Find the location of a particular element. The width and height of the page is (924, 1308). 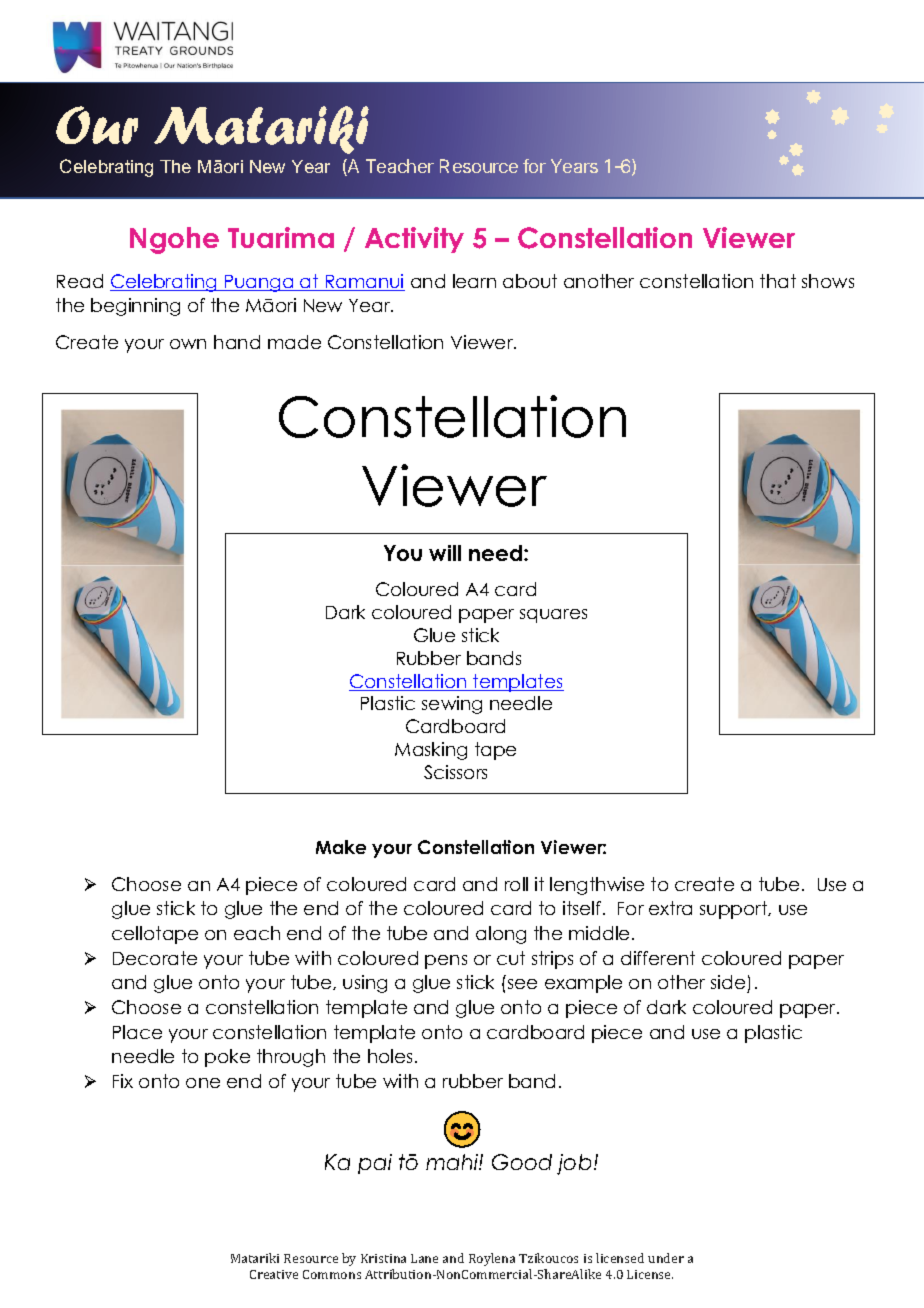

support is located at coordinates (735, 910).
